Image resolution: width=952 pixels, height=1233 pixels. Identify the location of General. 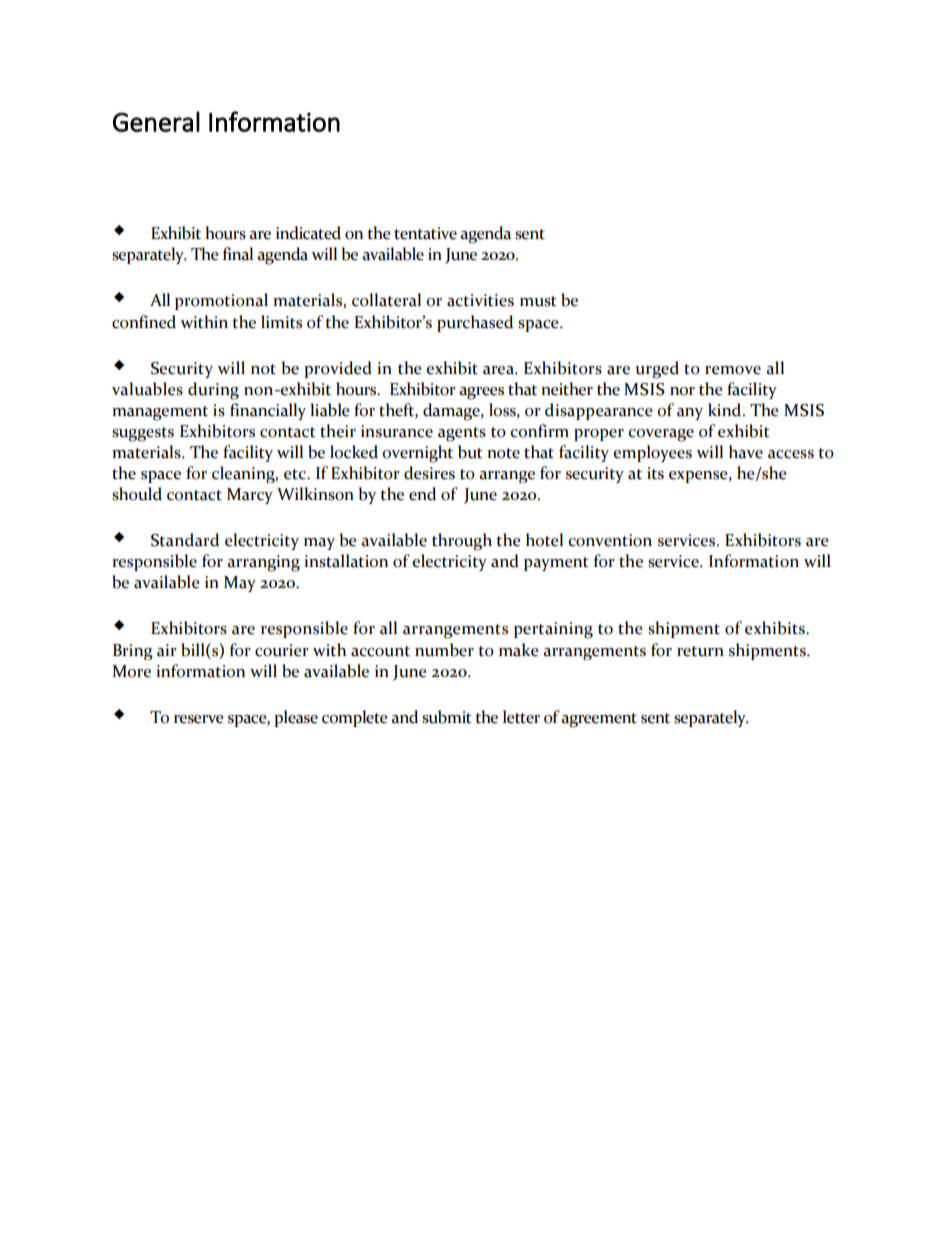
(156, 121).
